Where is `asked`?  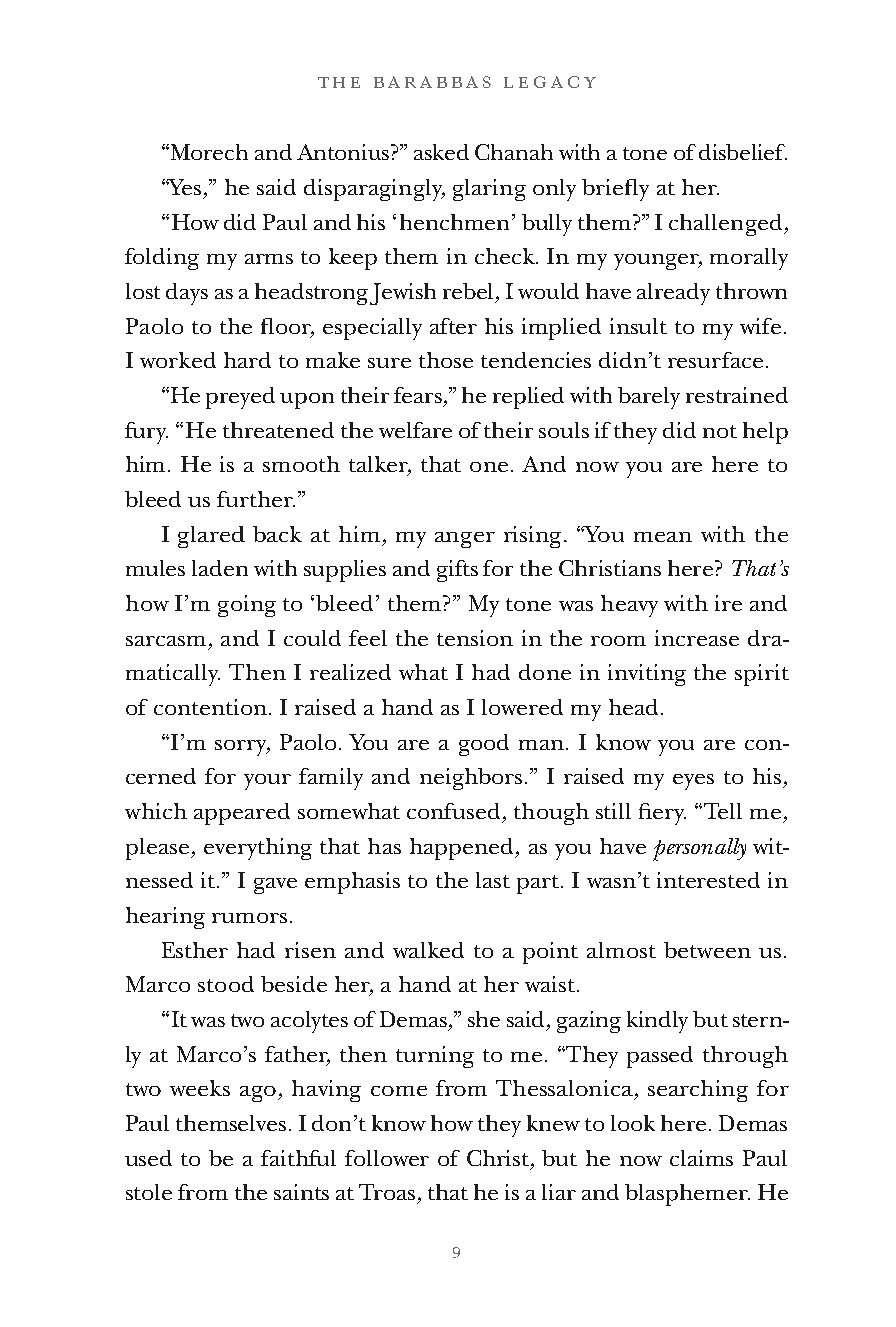 asked is located at coordinates (441, 152).
